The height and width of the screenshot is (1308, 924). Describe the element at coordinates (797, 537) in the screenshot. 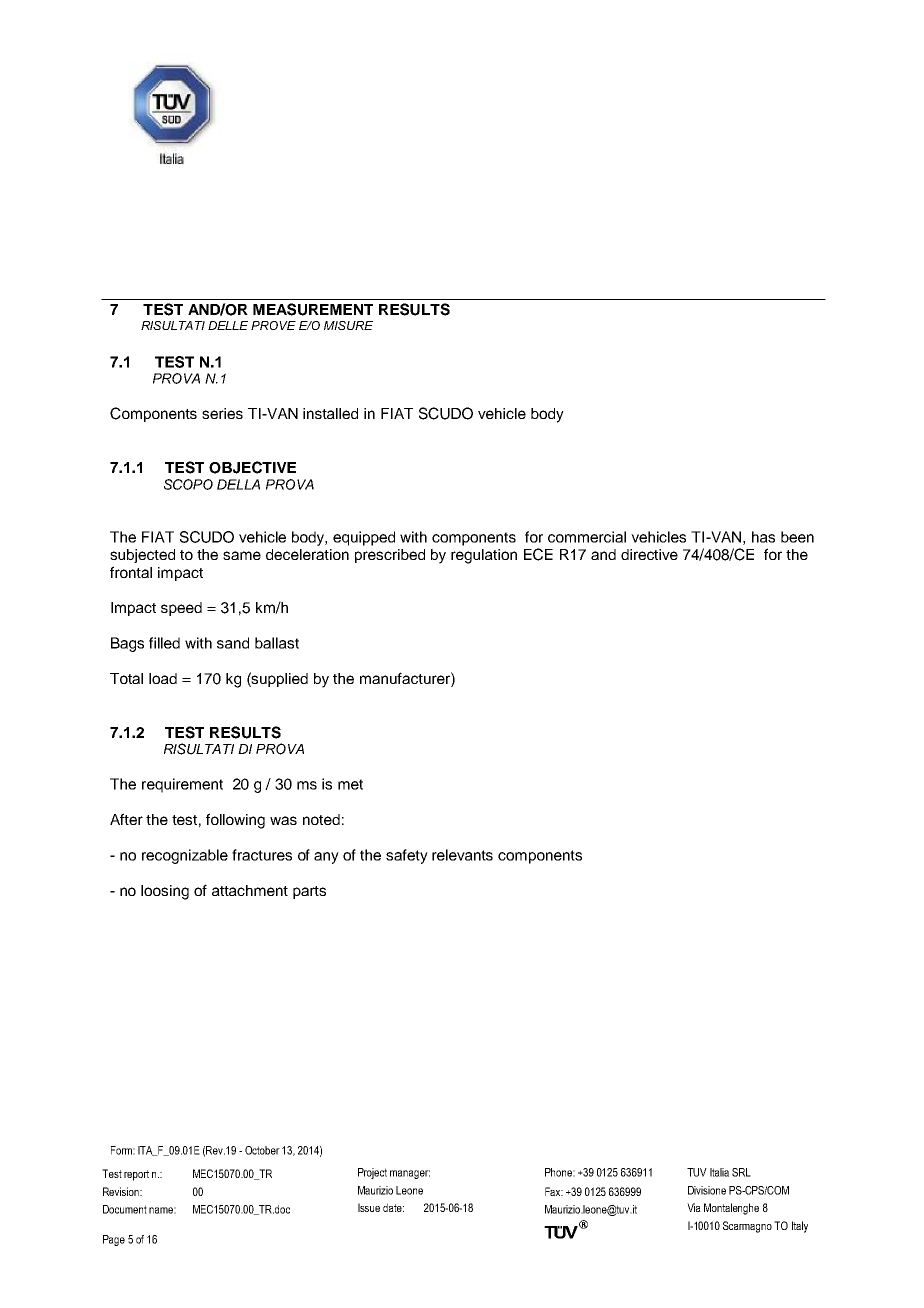

I see `been` at that location.
